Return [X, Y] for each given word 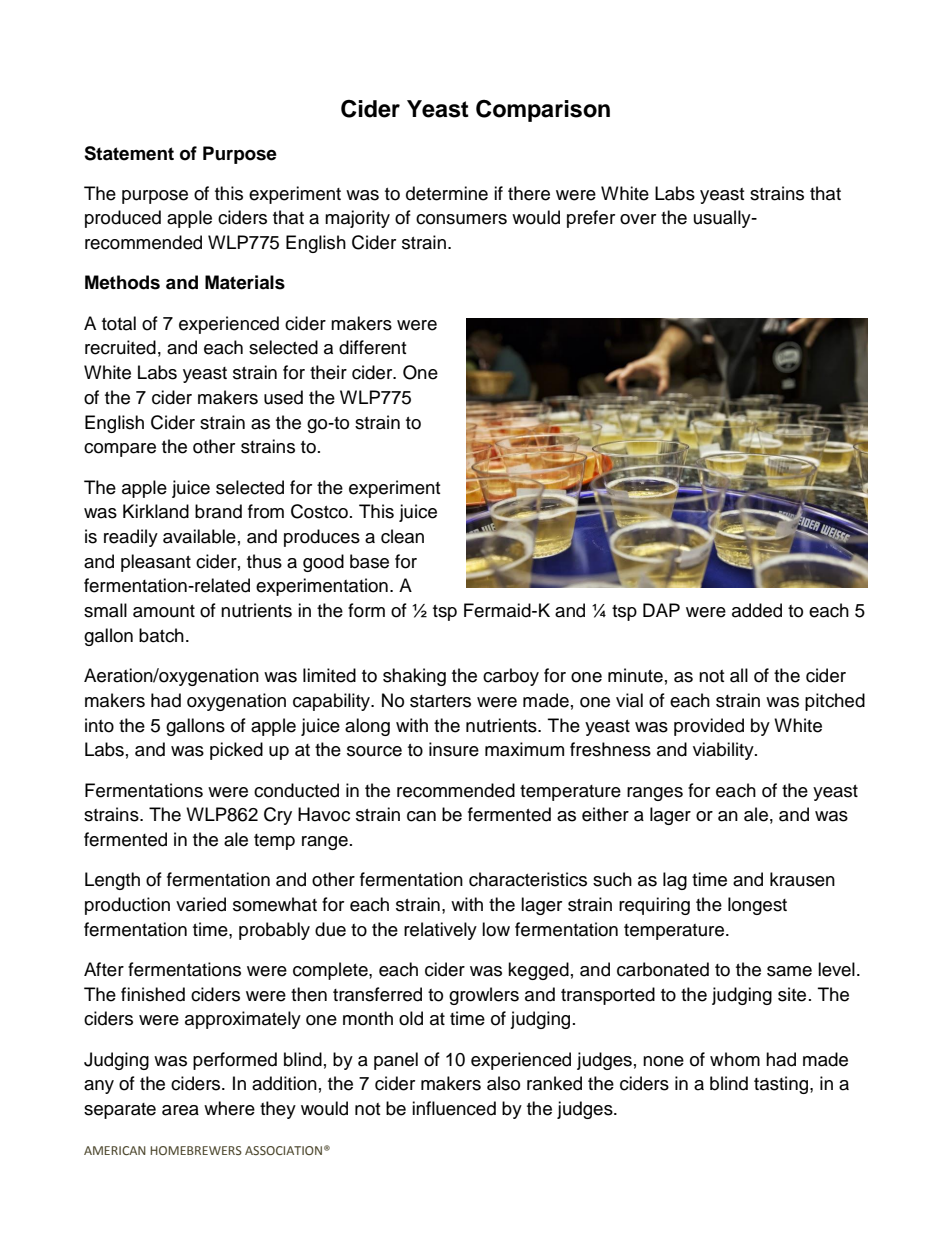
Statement [129, 153]
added [757, 610]
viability [724, 751]
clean [402, 536]
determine [447, 193]
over [638, 219]
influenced [454, 1108]
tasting [782, 1085]
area [180, 1110]
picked [236, 751]
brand [218, 511]
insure [454, 749]
